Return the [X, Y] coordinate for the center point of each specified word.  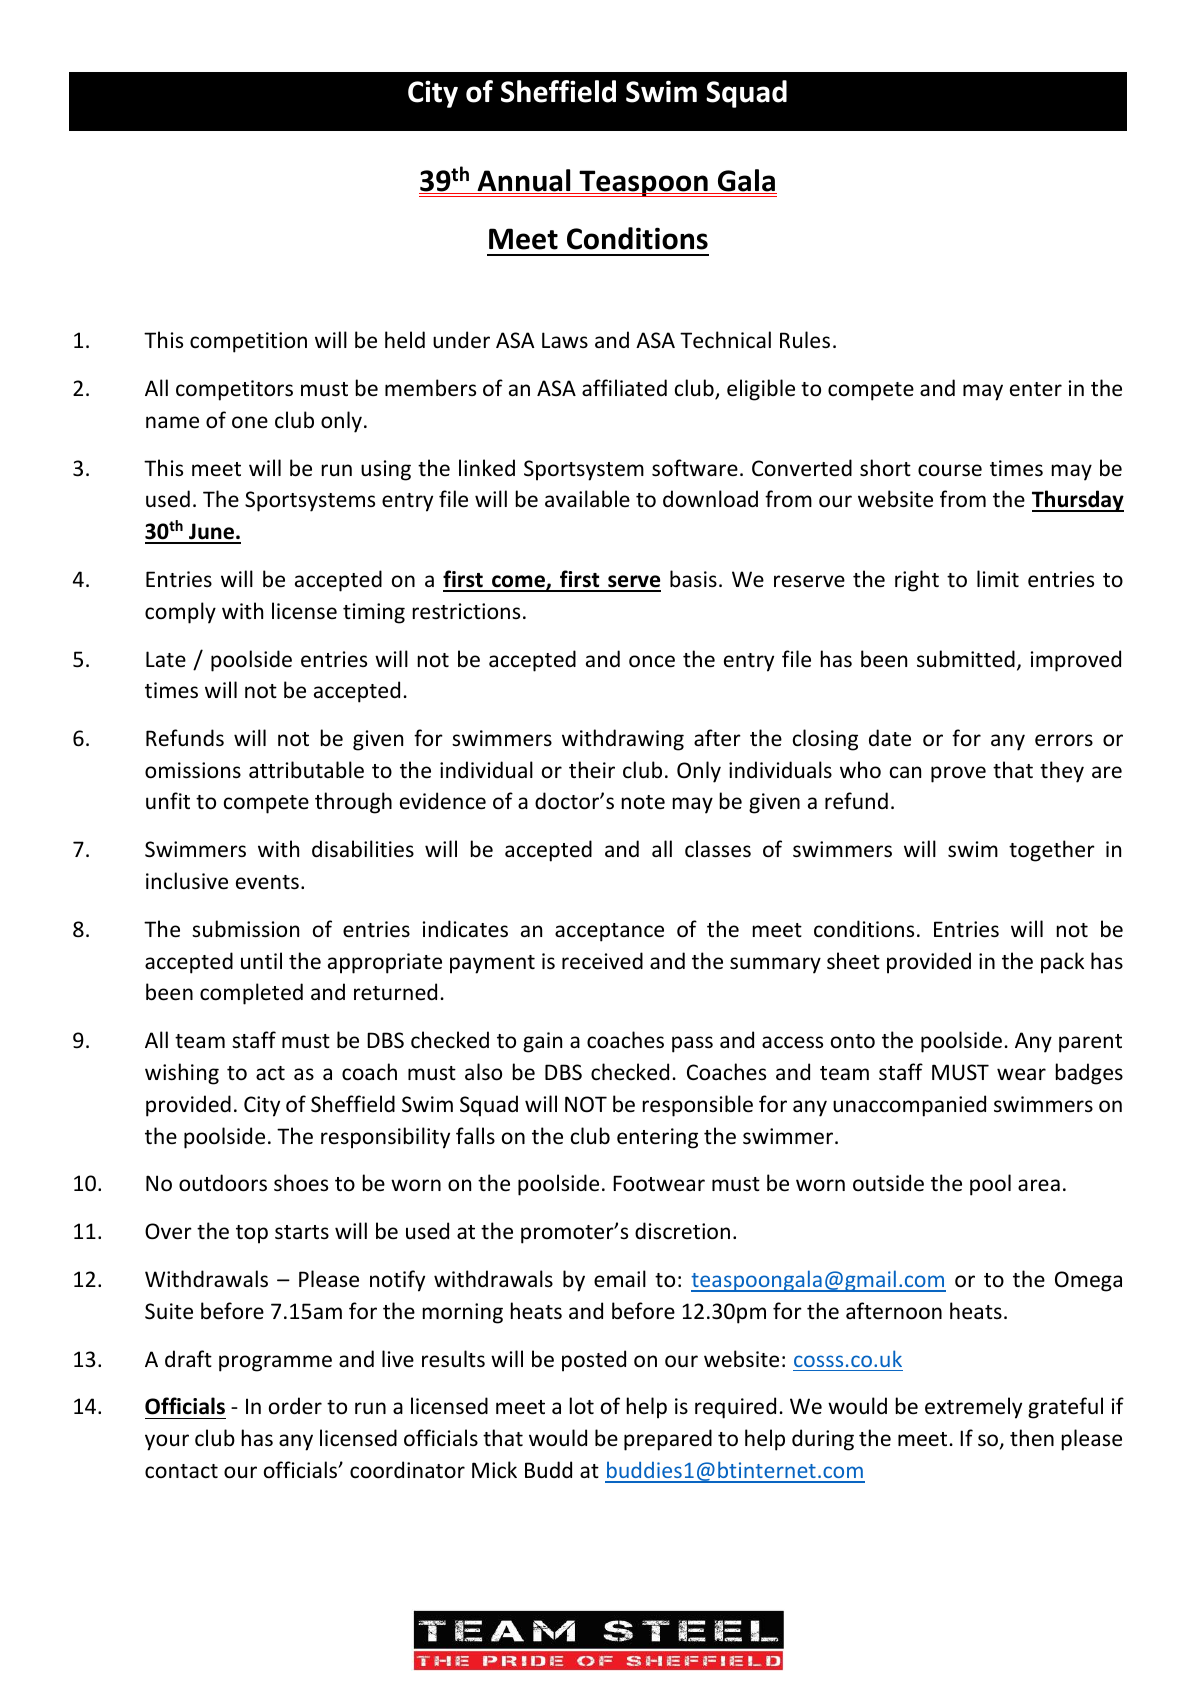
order [295, 1405]
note [643, 802]
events [267, 882]
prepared [668, 1440]
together [1052, 851]
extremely [973, 1408]
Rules [805, 340]
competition [248, 342]
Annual [524, 181]
